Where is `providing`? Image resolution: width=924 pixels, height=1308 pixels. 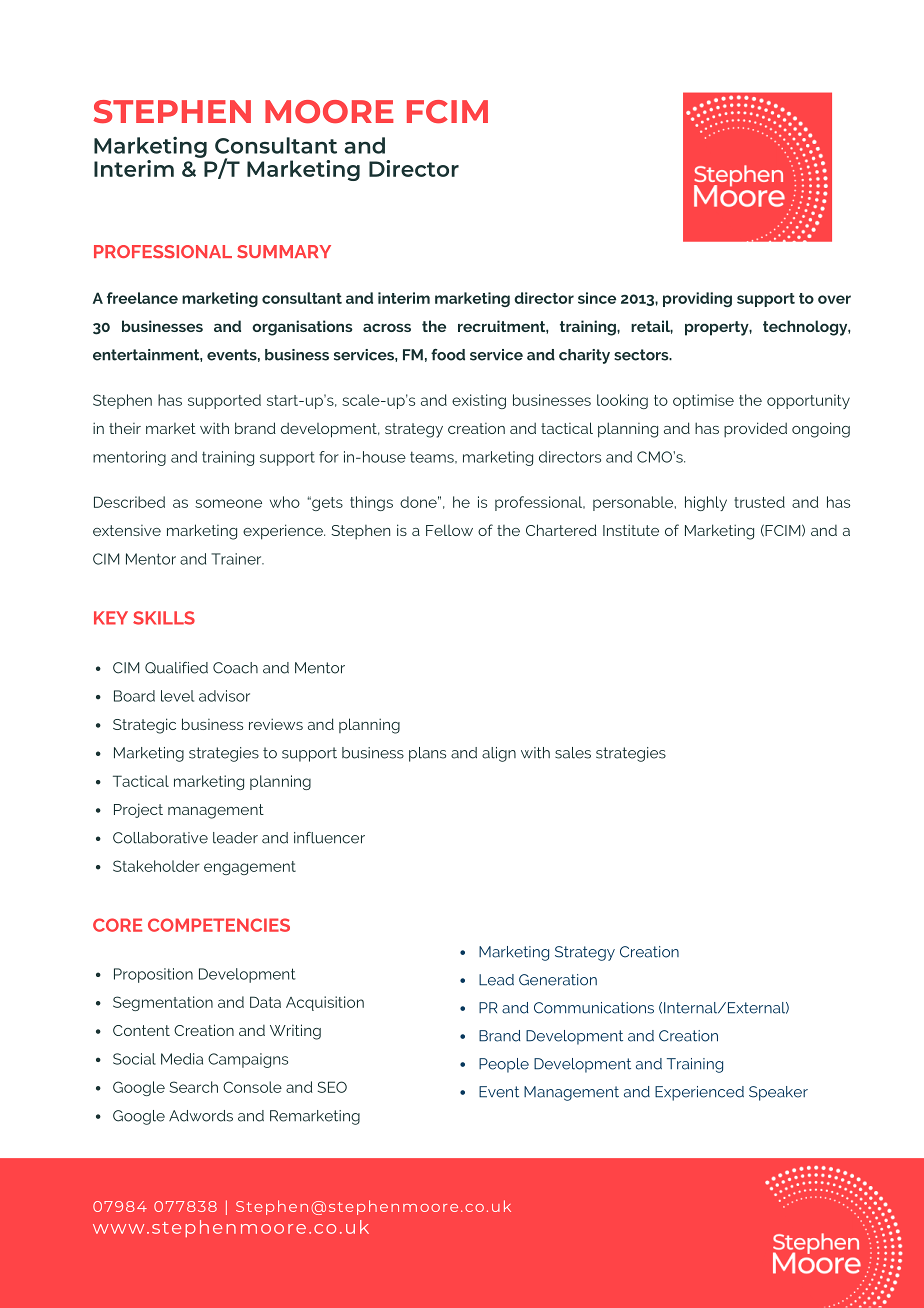 providing is located at coordinates (697, 299).
